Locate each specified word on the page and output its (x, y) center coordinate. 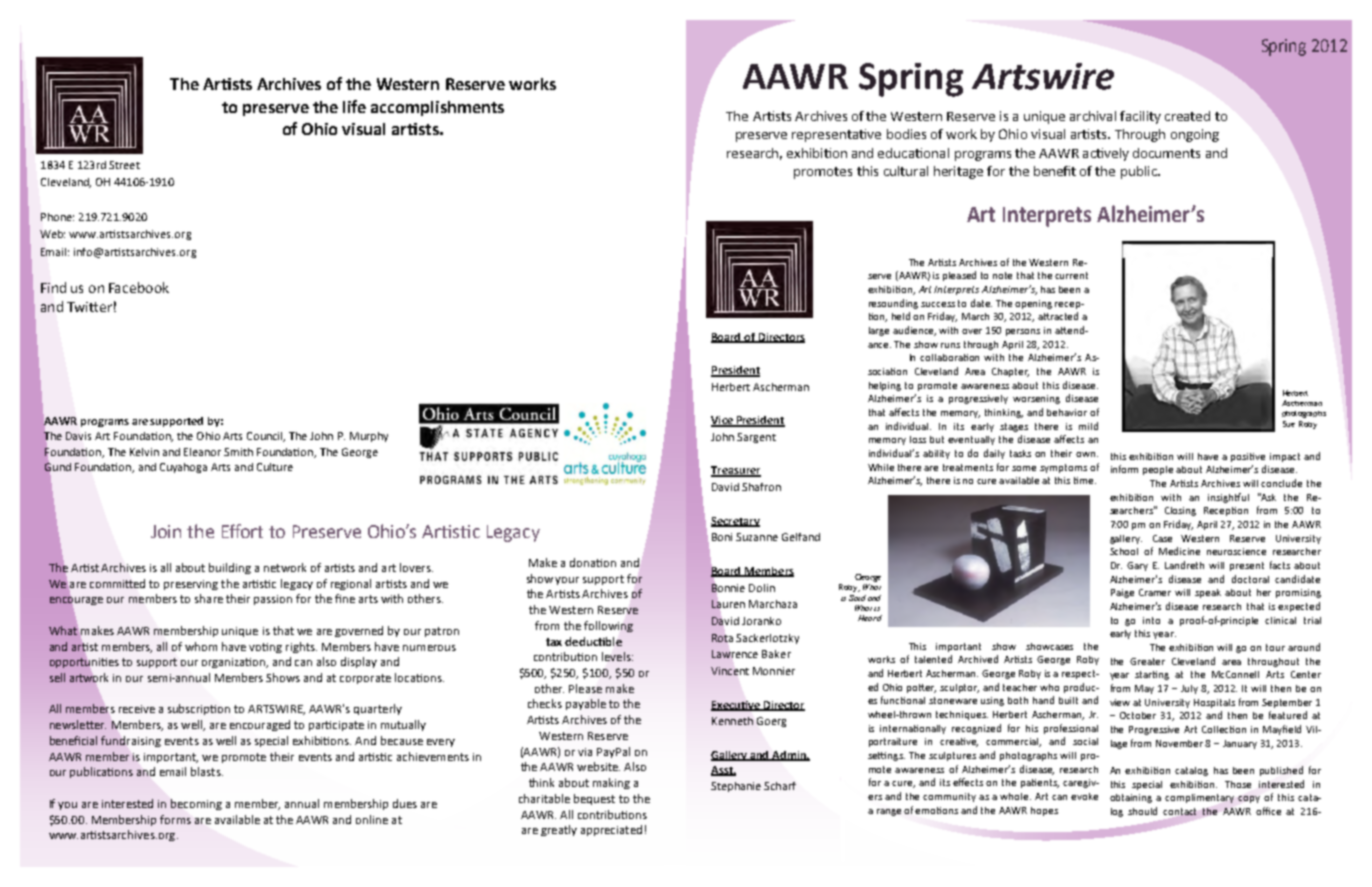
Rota (722, 638)
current (1071, 275)
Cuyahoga (183, 468)
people (1158, 470)
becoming (196, 804)
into (1151, 620)
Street (124, 165)
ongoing (1195, 135)
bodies (906, 134)
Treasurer (736, 471)
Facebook (139, 287)
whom (201, 646)
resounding (893, 304)
